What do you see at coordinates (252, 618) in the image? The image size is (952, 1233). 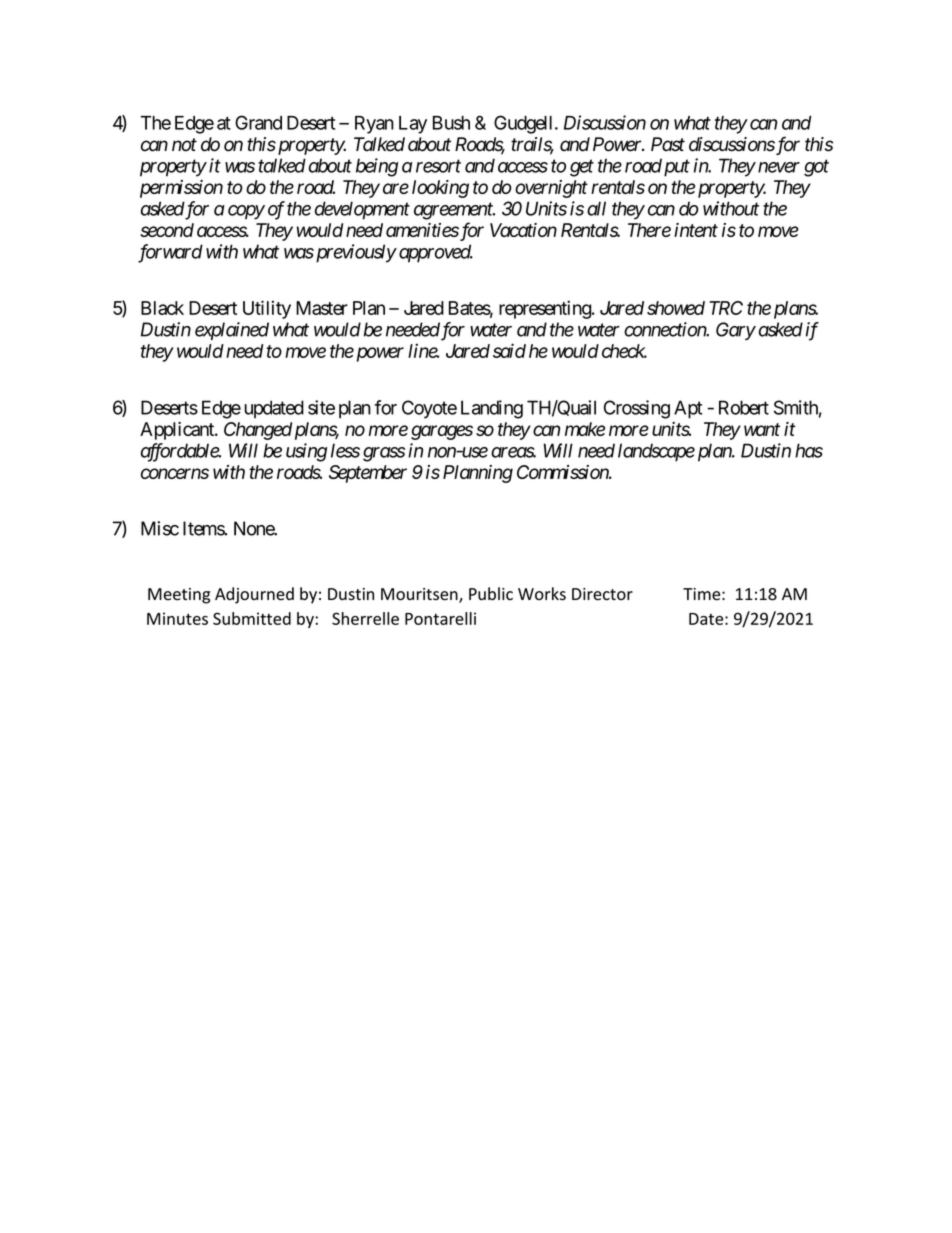 I see `Submitted` at bounding box center [252, 618].
